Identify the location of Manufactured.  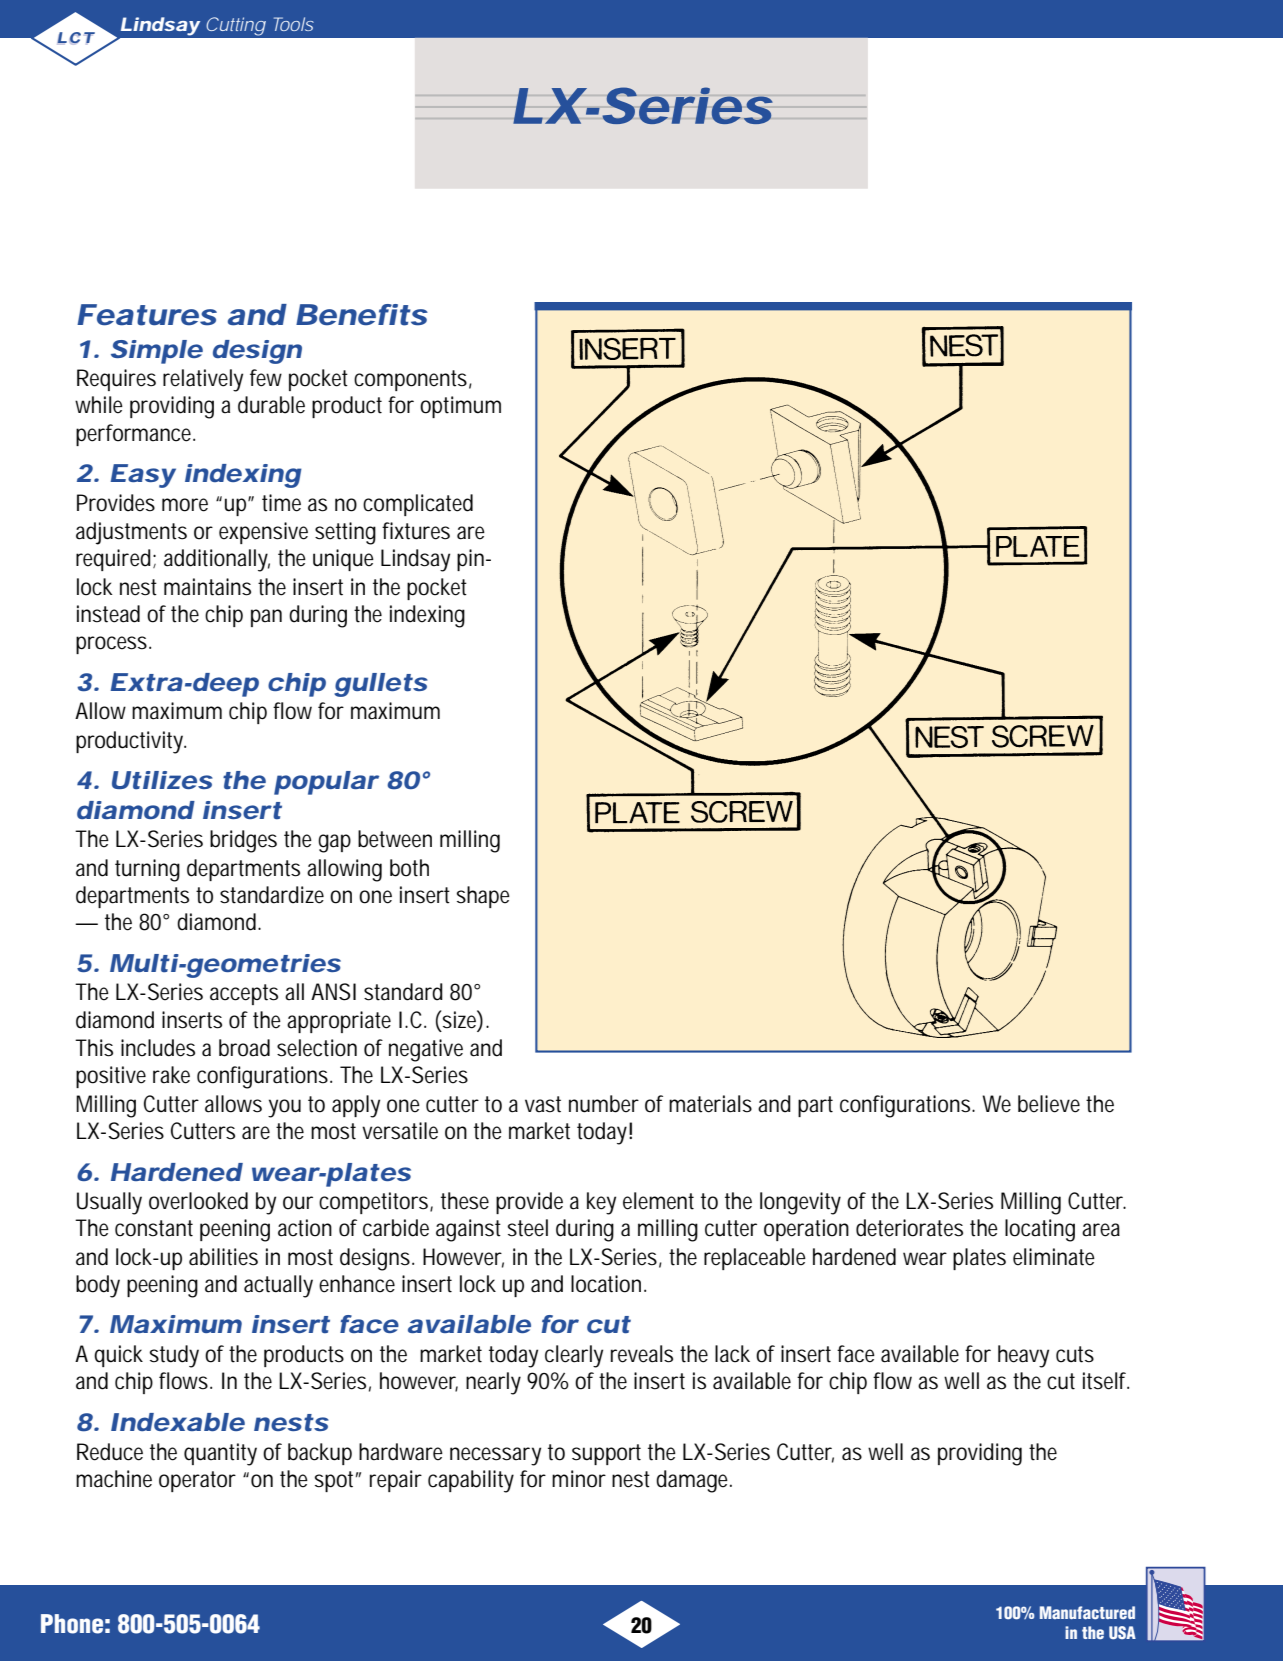
(1087, 1613).
